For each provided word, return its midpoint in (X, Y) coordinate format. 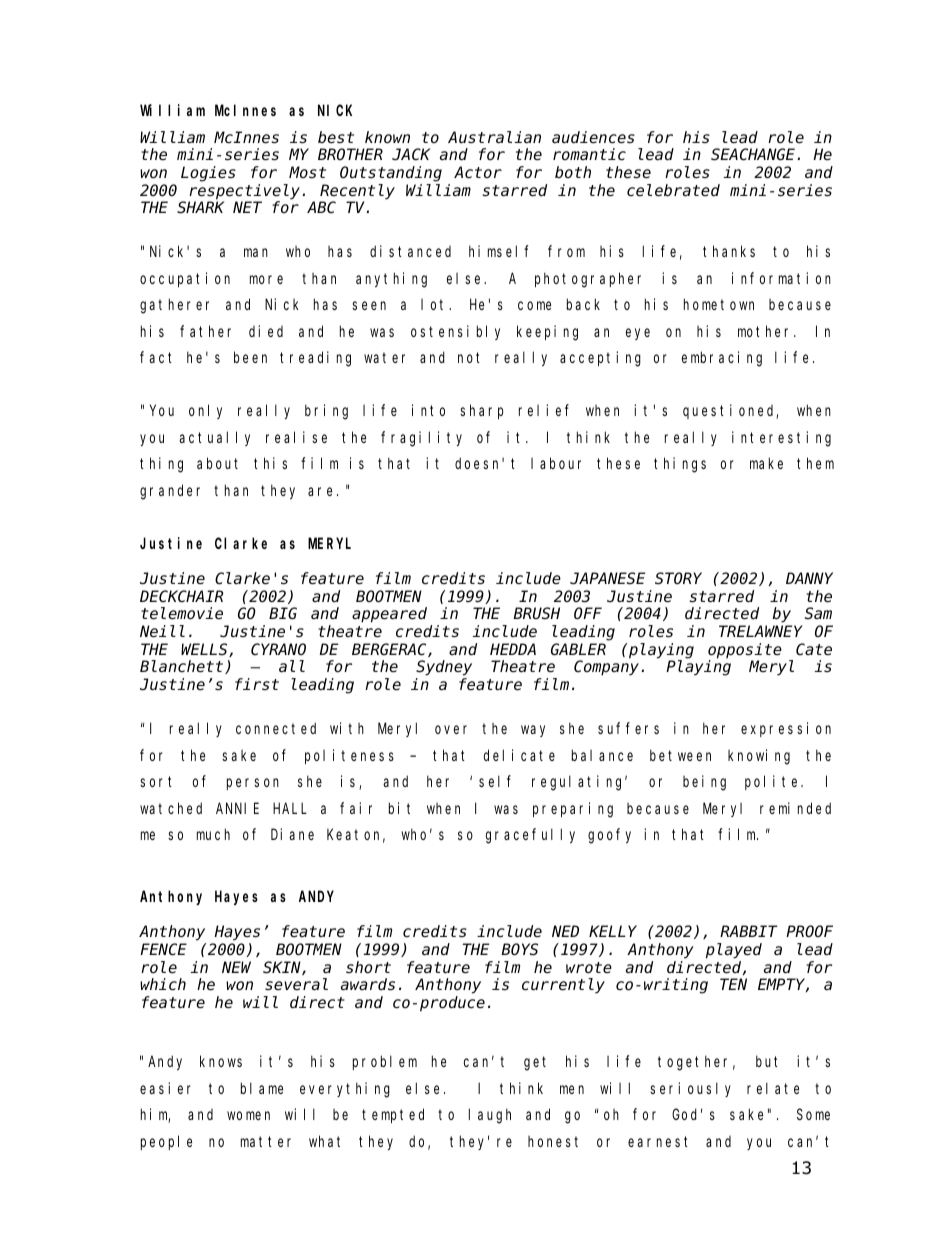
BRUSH (536, 614)
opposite (745, 651)
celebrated (673, 190)
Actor (478, 172)
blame (262, 1088)
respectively (246, 192)
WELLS (205, 650)
